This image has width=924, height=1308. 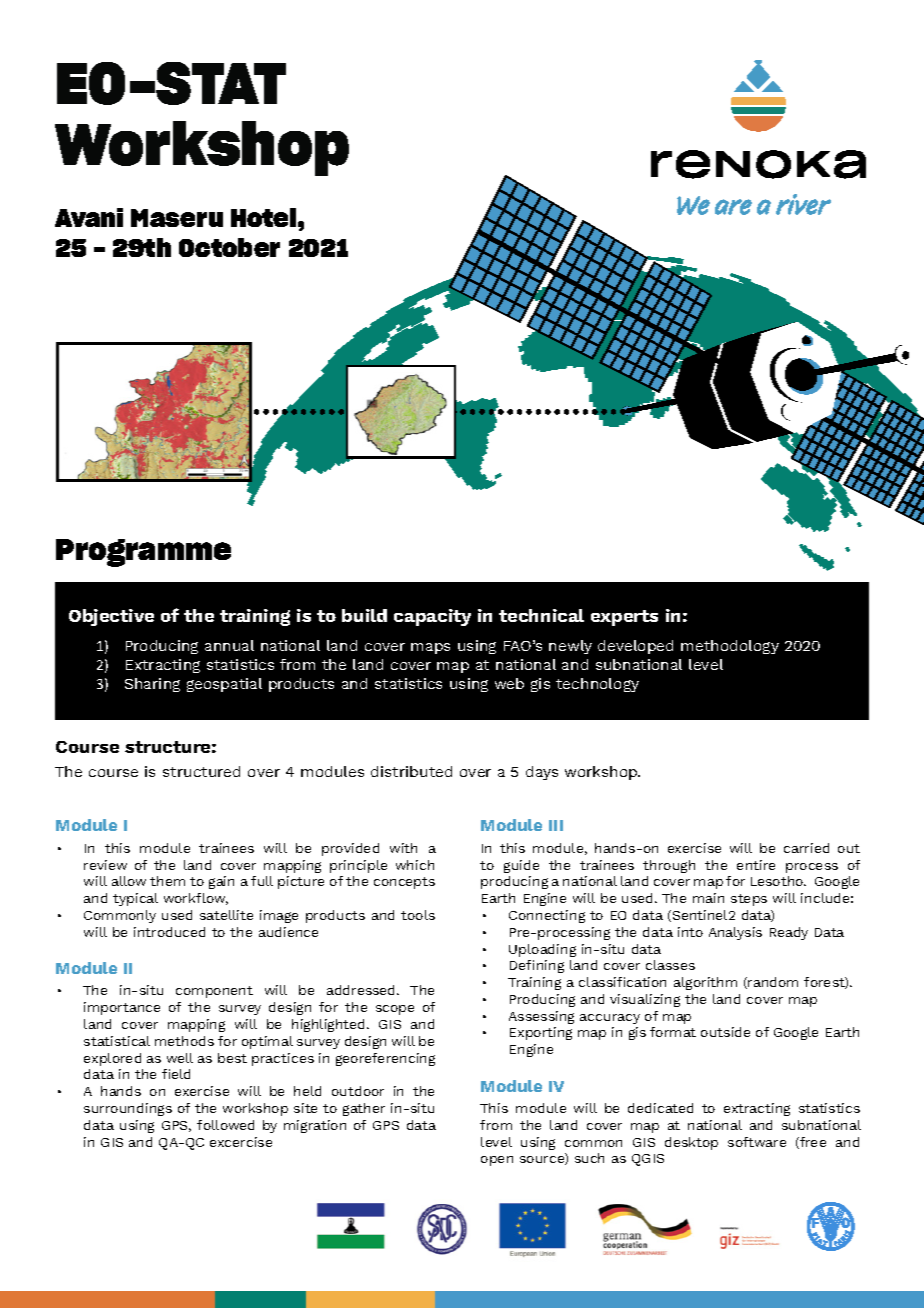 What do you see at coordinates (89, 217) in the image?
I see `Avani` at bounding box center [89, 217].
